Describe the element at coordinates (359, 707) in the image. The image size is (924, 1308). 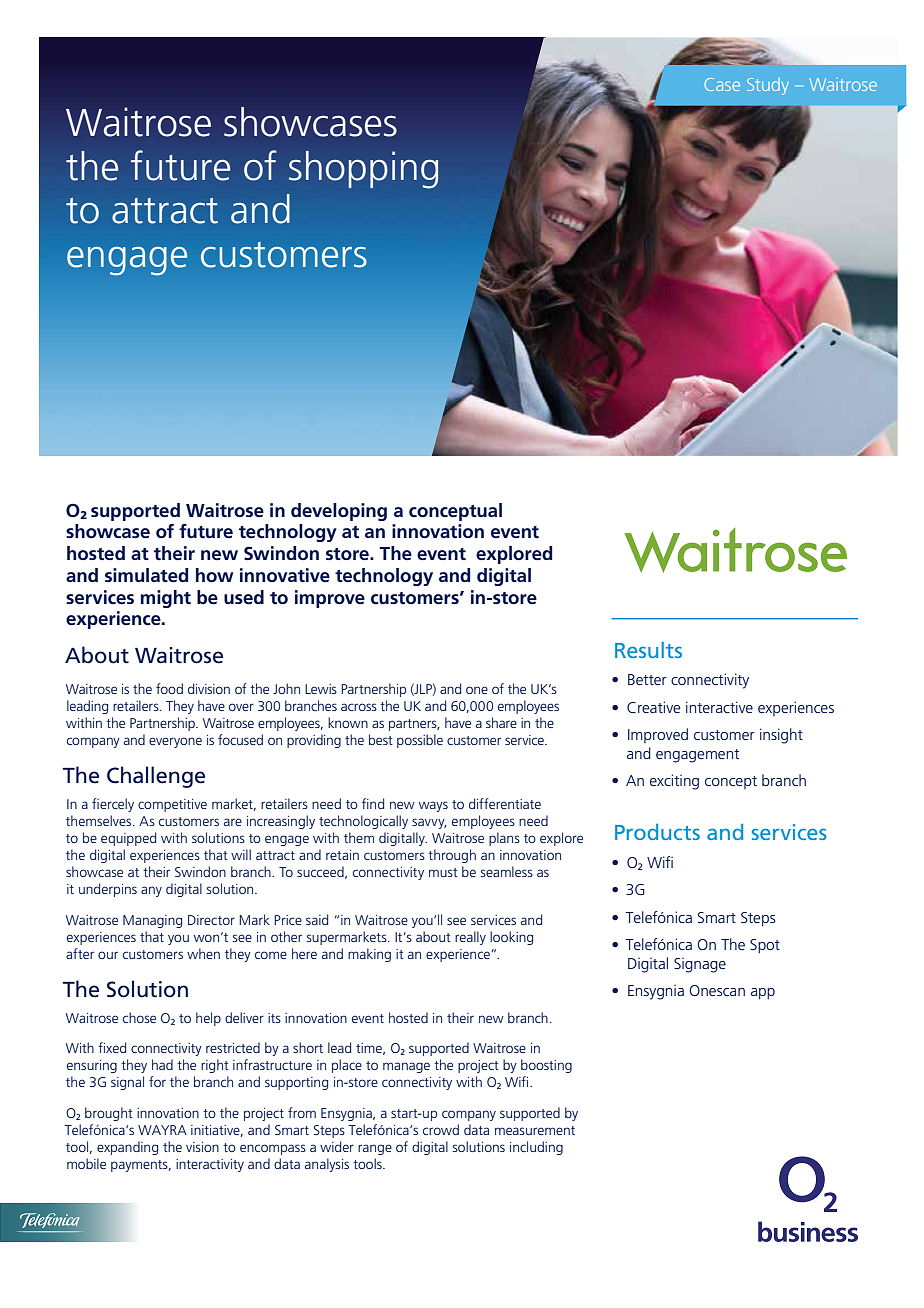
I see `across` at that location.
